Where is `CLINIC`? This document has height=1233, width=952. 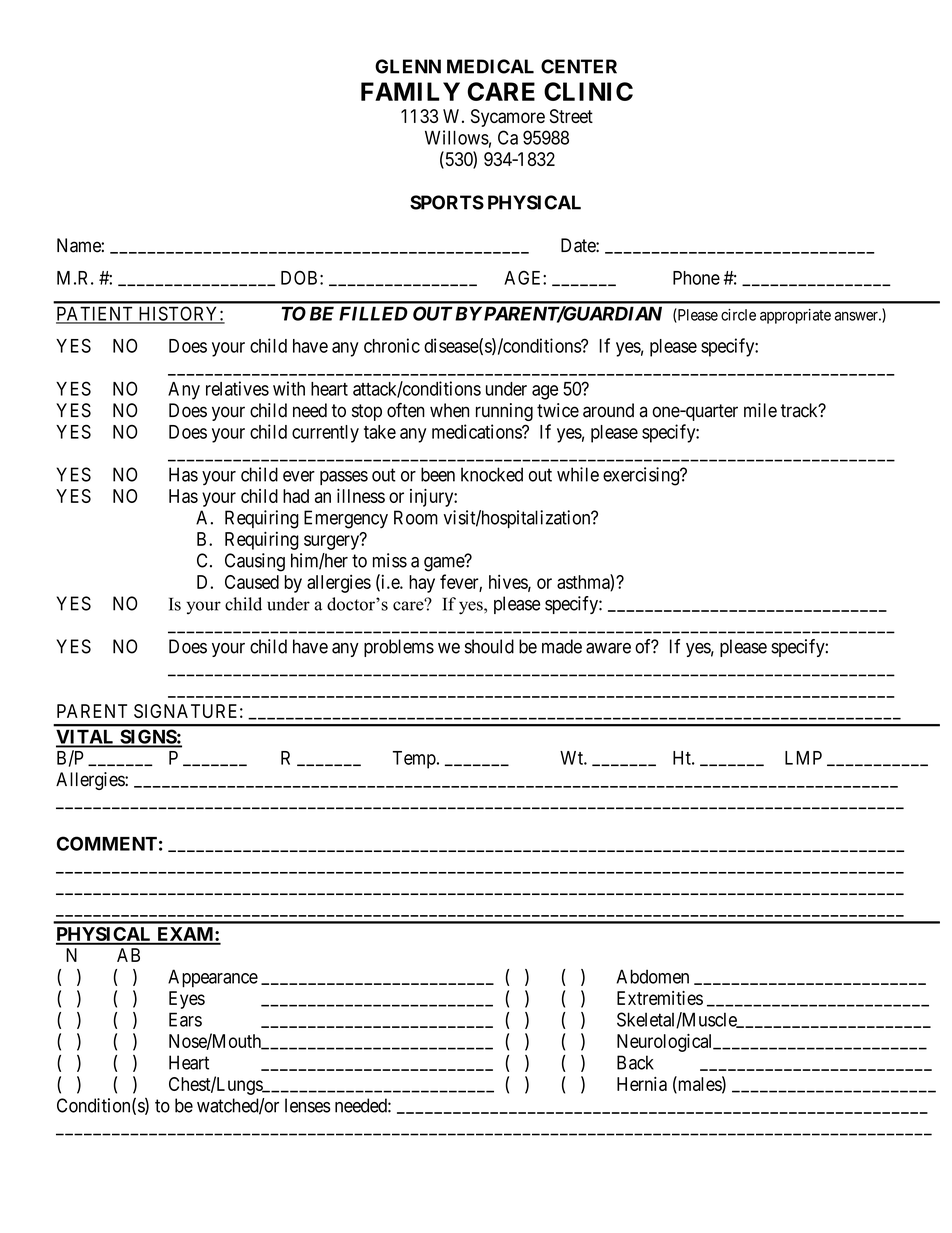 CLINIC is located at coordinates (588, 91).
